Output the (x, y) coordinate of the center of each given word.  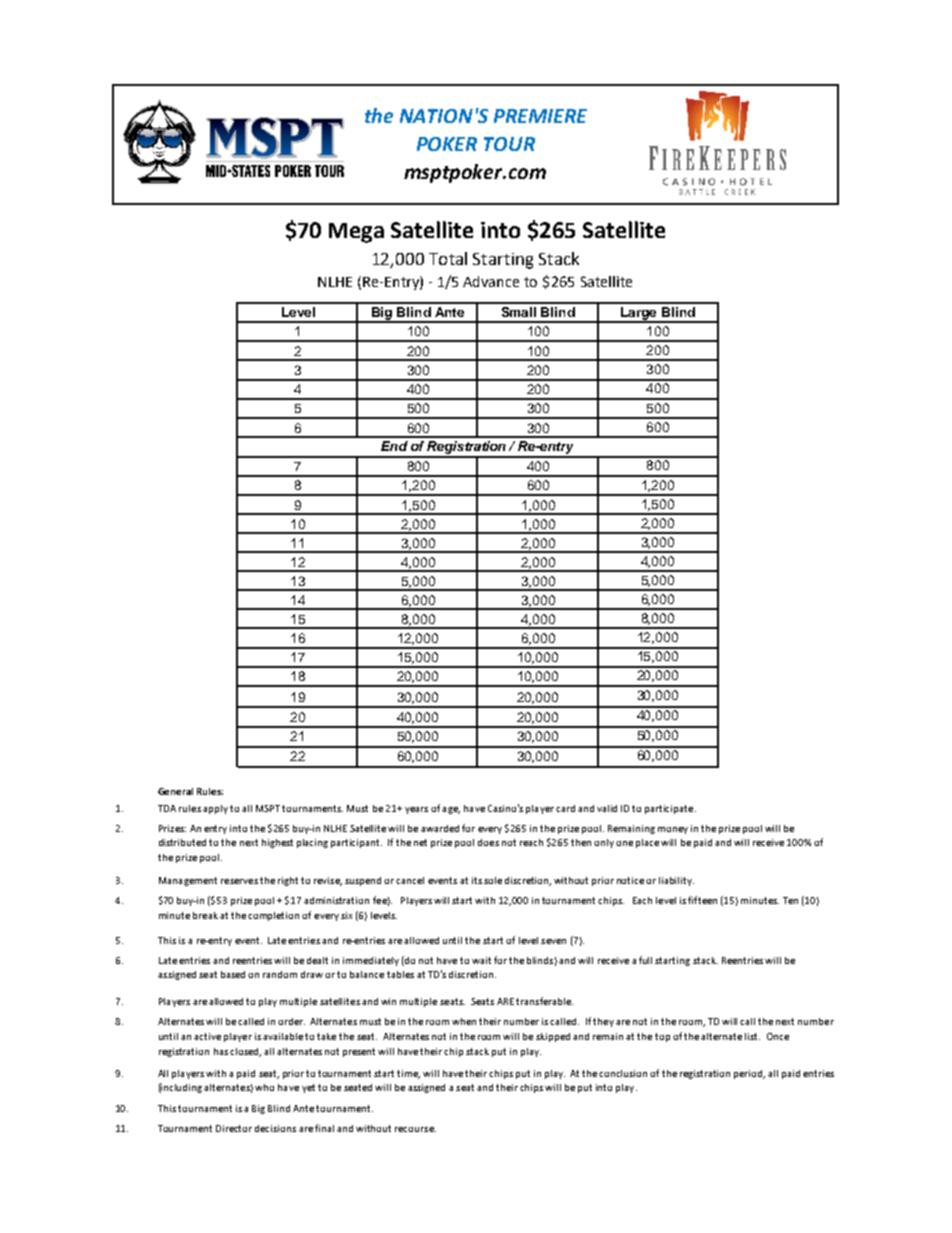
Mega (356, 233)
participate (670, 809)
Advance (491, 281)
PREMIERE (540, 116)
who (264, 1087)
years (416, 810)
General (175, 791)
